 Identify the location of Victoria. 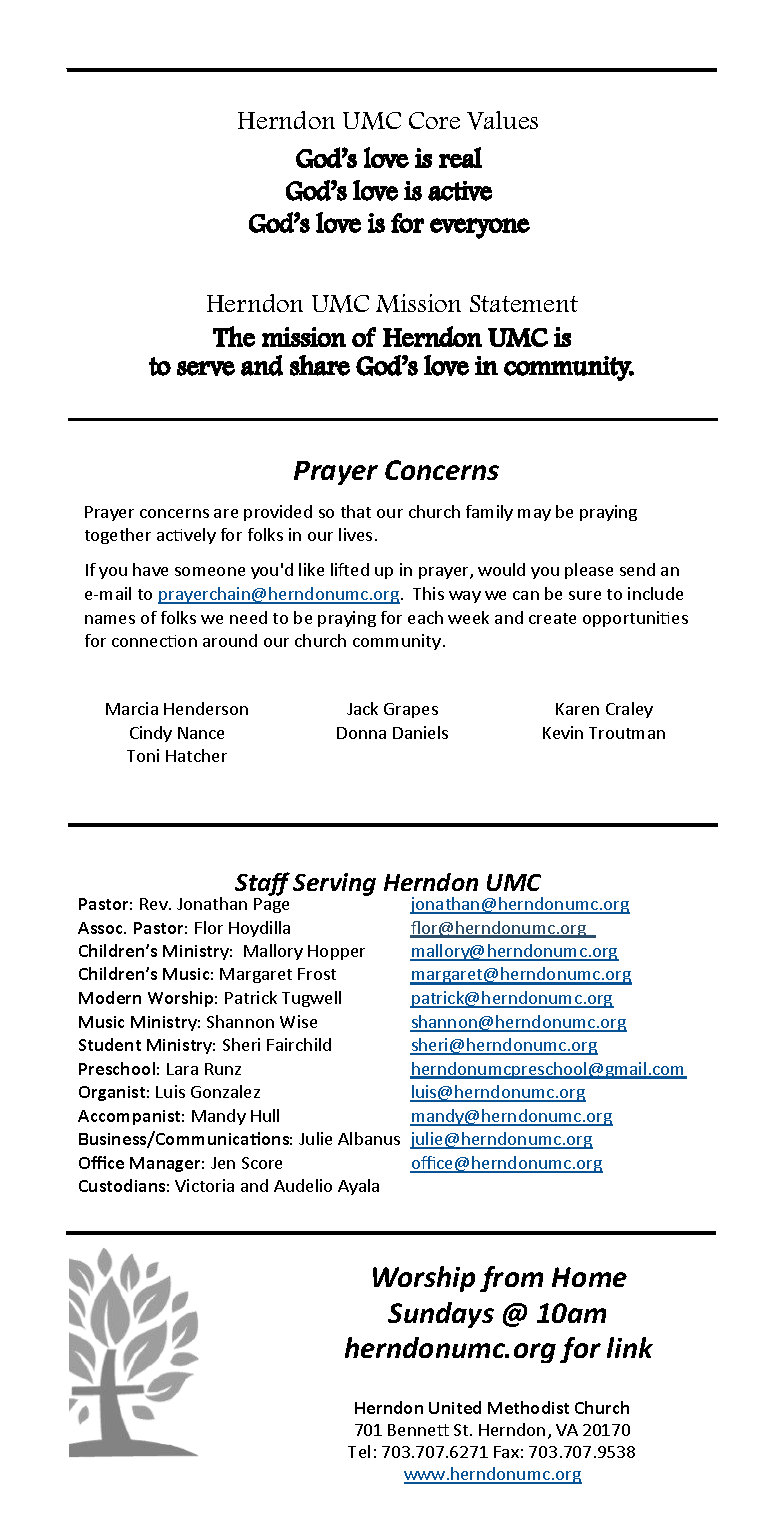
(204, 1185).
